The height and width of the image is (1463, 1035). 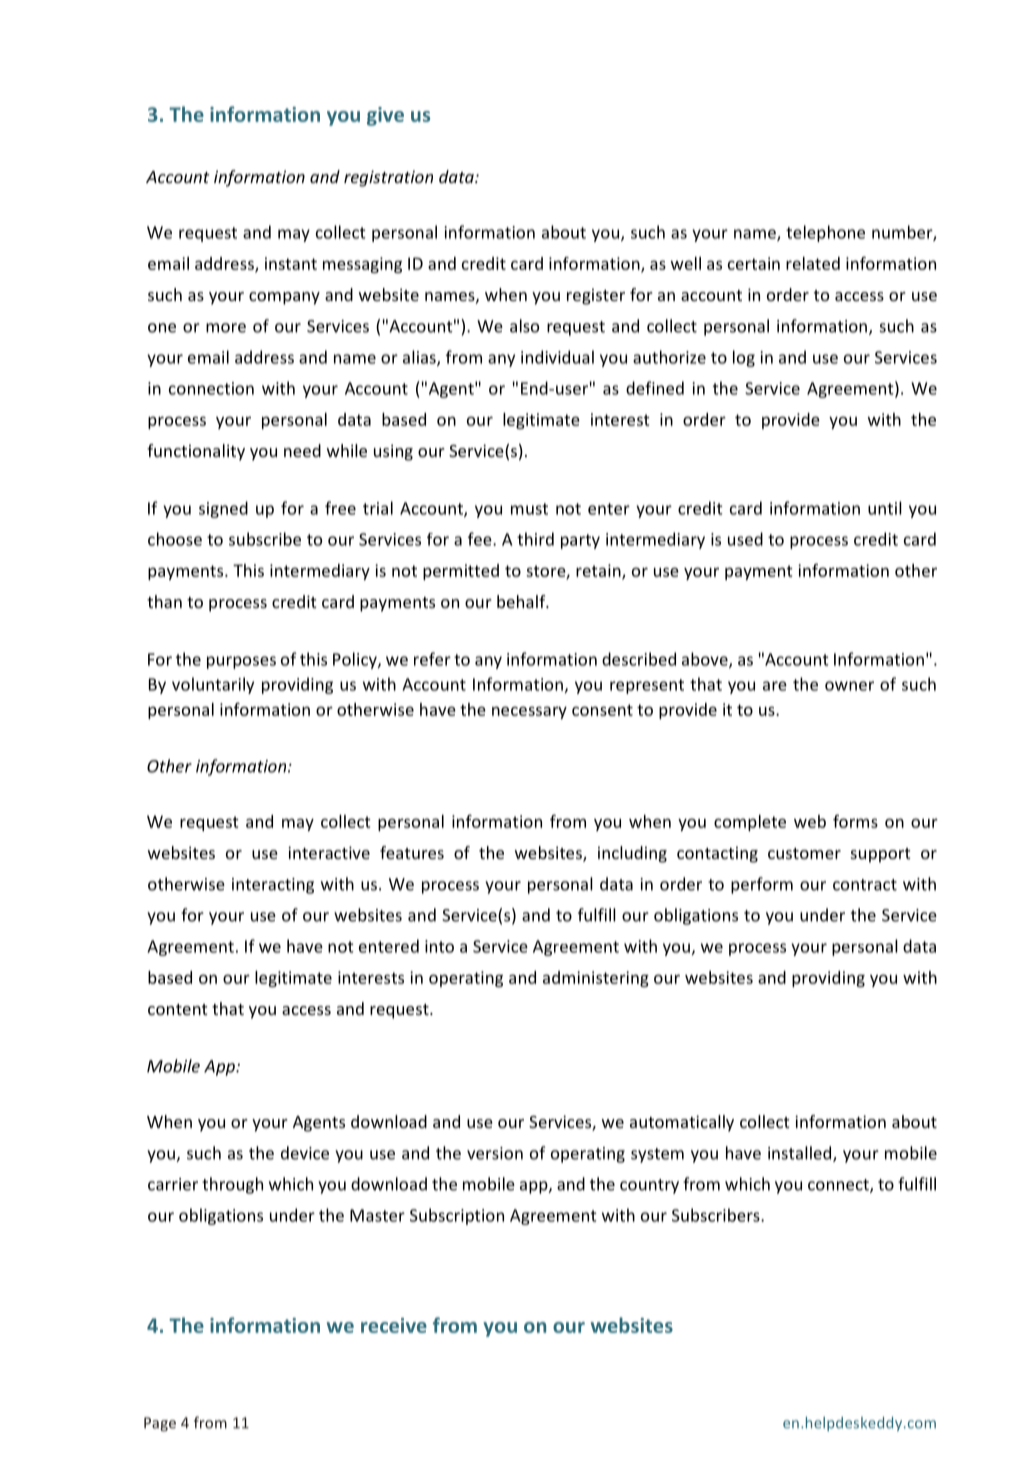 I want to click on telephone, so click(x=825, y=233).
